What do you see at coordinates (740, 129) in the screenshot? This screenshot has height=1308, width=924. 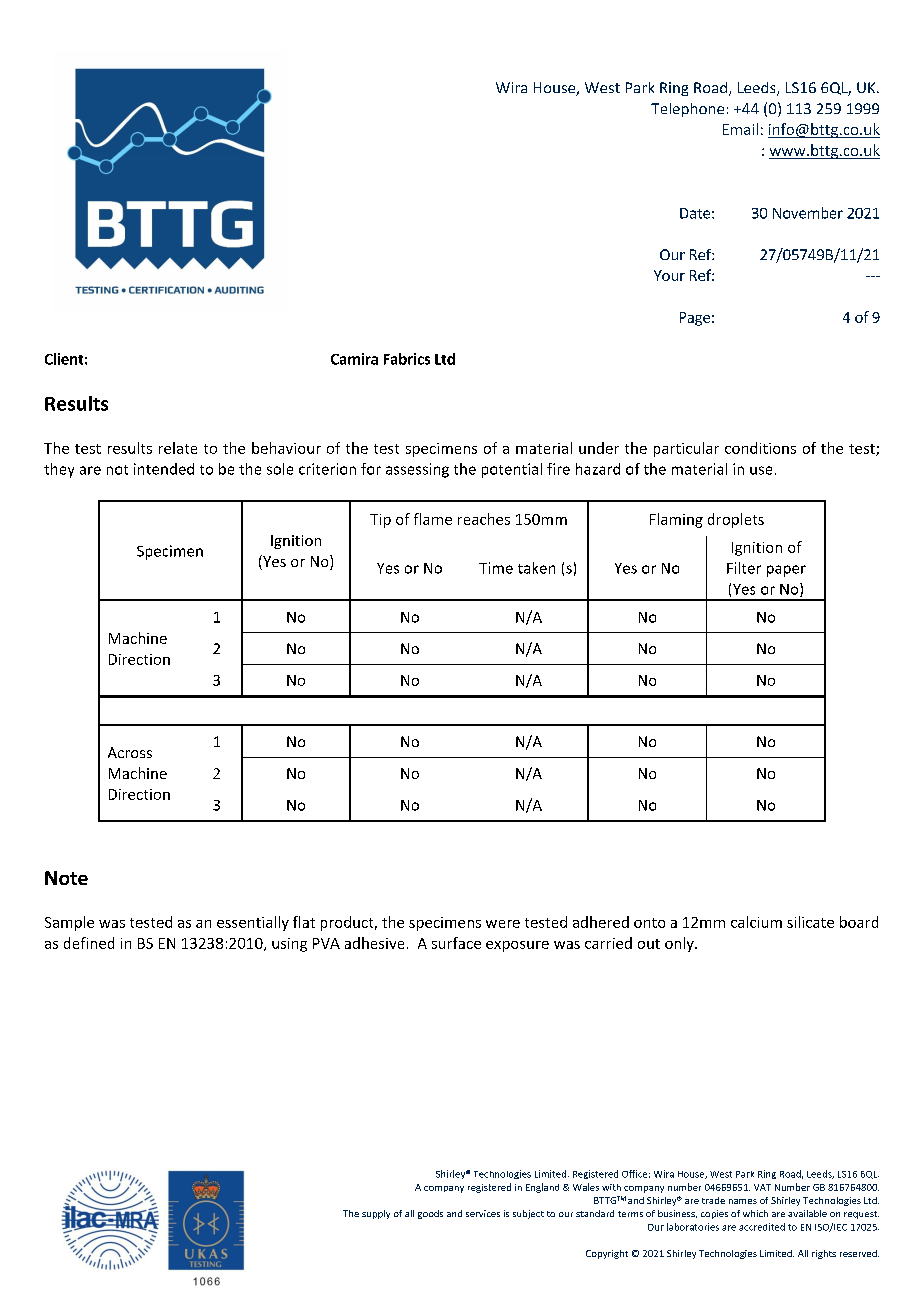 I see `Email` at bounding box center [740, 129].
